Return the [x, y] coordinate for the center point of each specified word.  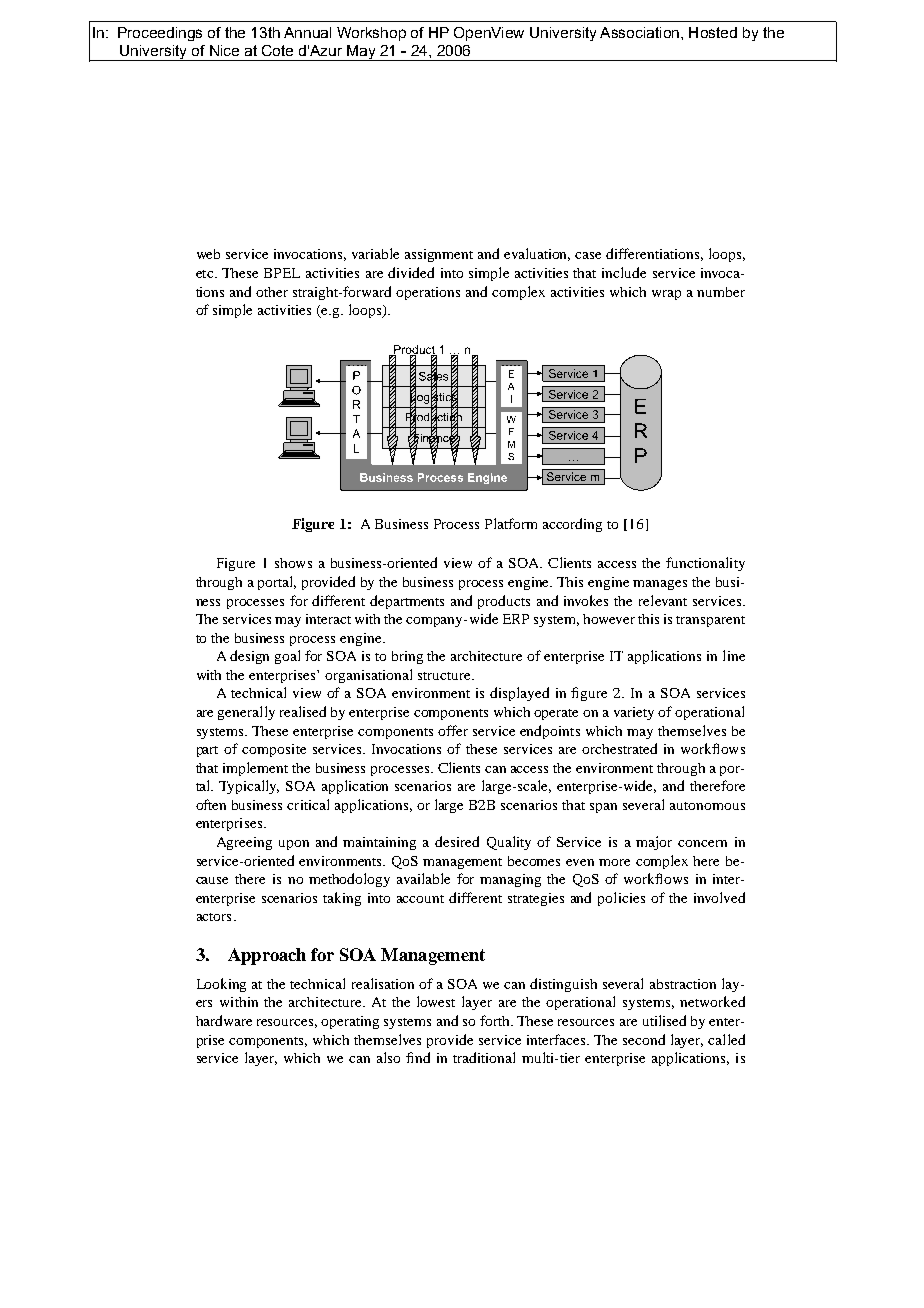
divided [411, 272]
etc [206, 274]
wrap [666, 295]
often [211, 804]
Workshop [371, 34]
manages [660, 585]
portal [277, 583]
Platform [511, 523]
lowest [436, 1001]
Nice [224, 50]
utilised [664, 1020]
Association [639, 32]
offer [453, 730]
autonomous [707, 806]
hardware [224, 1020]
